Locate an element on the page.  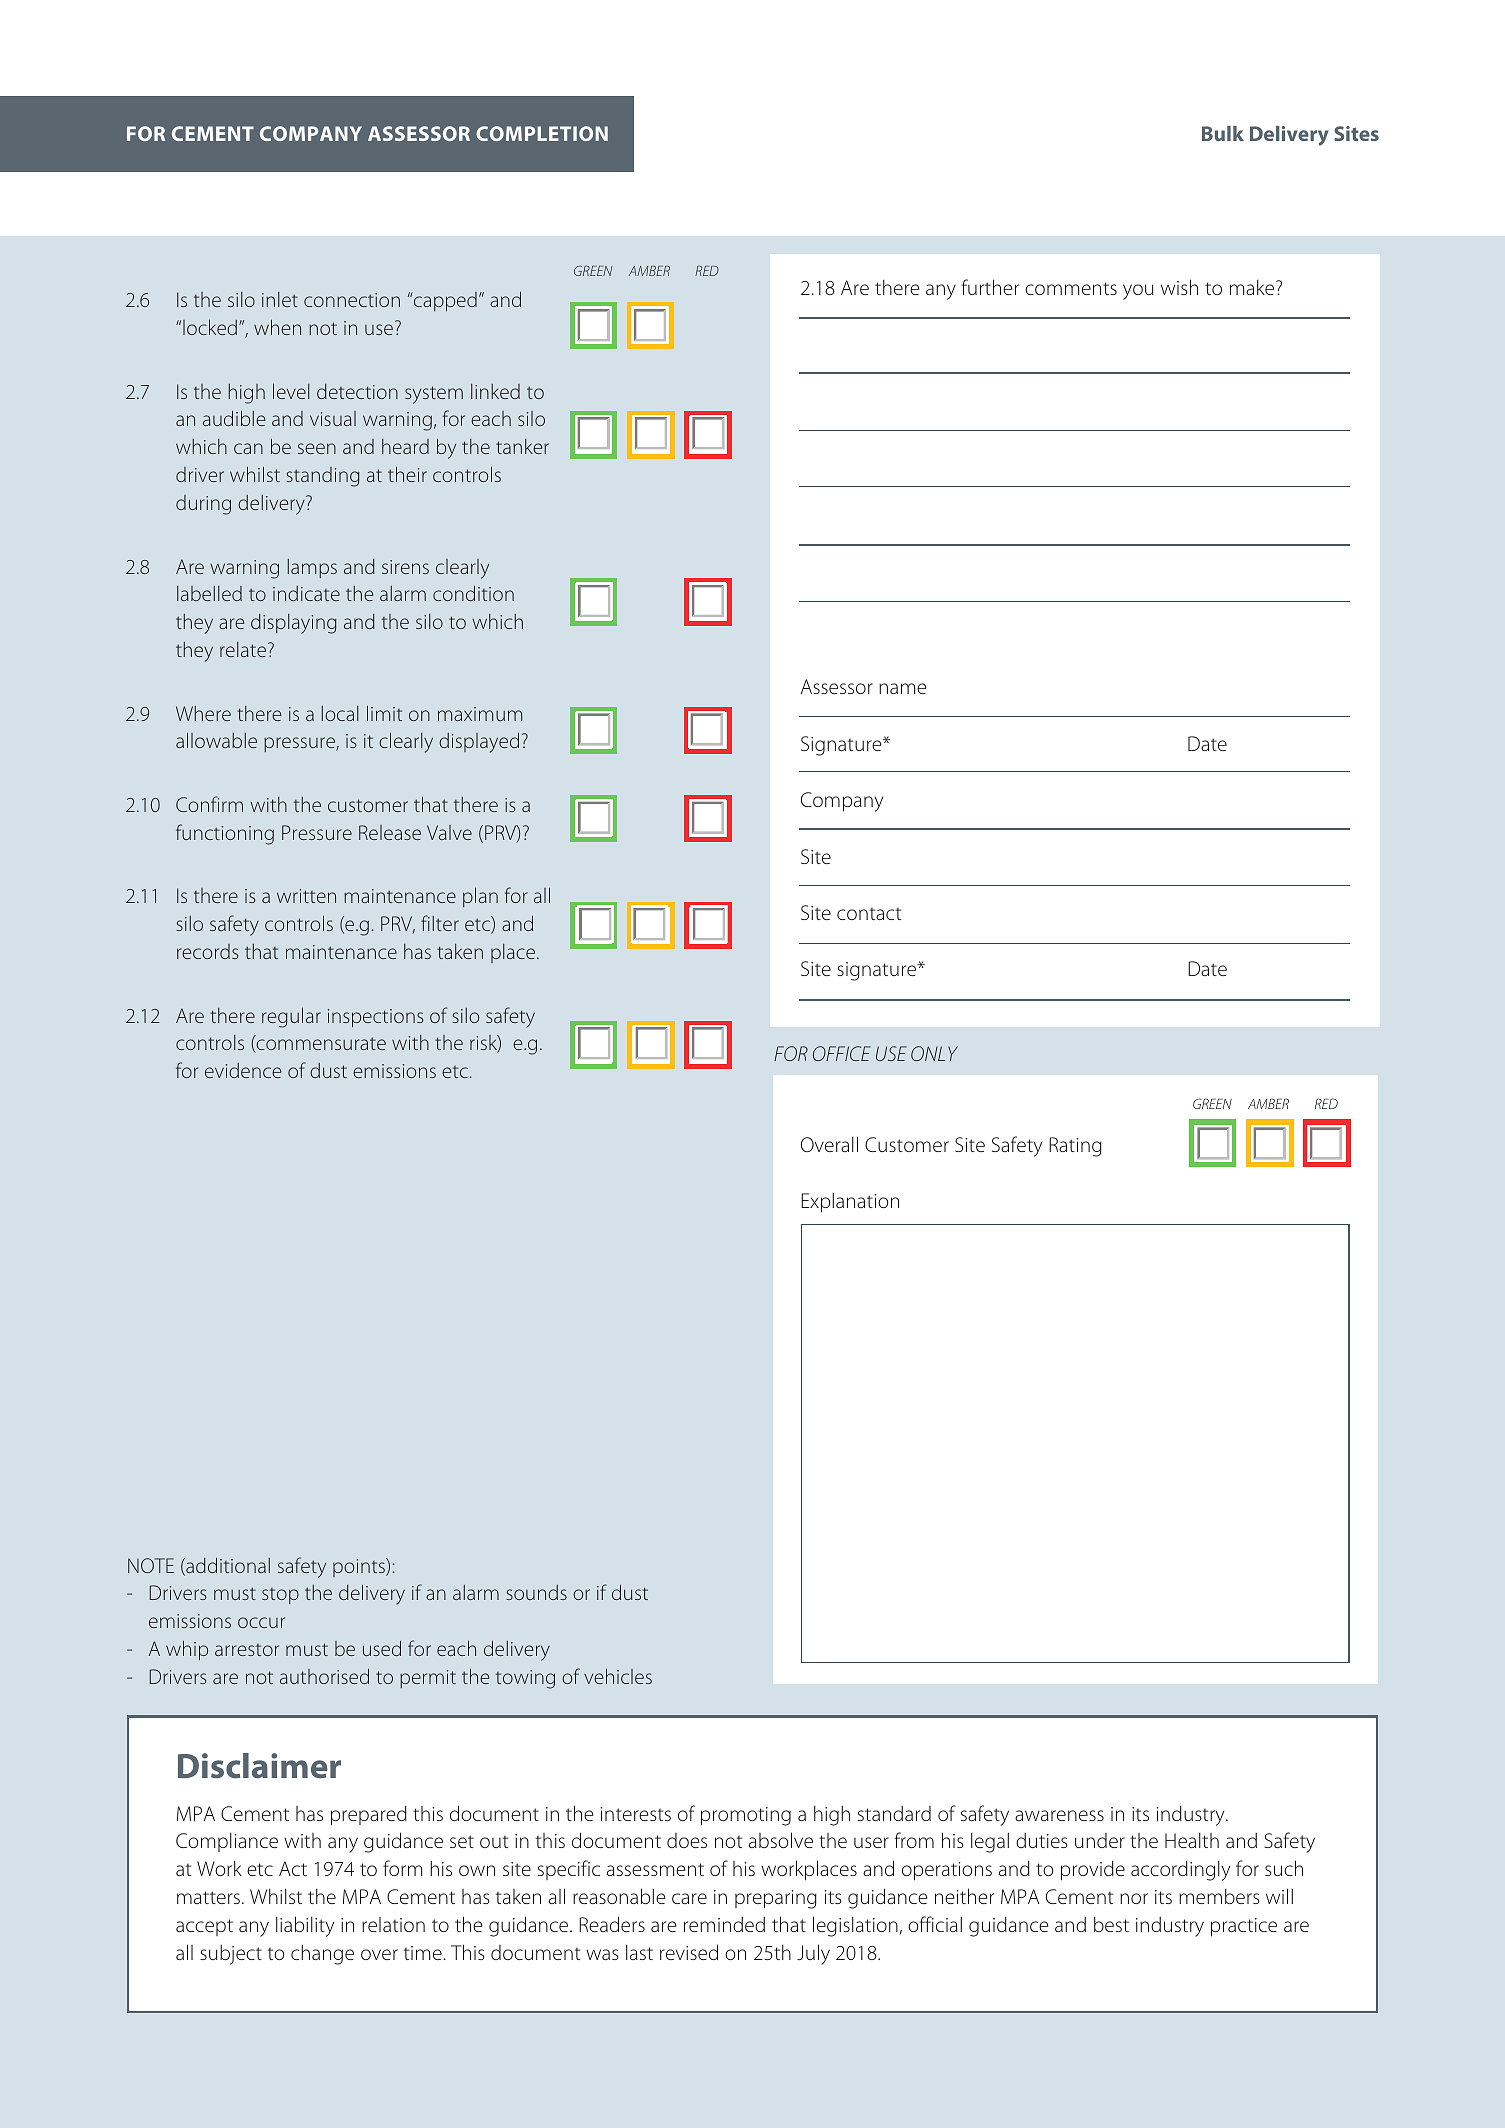
COMPLETION is located at coordinates (542, 133).
